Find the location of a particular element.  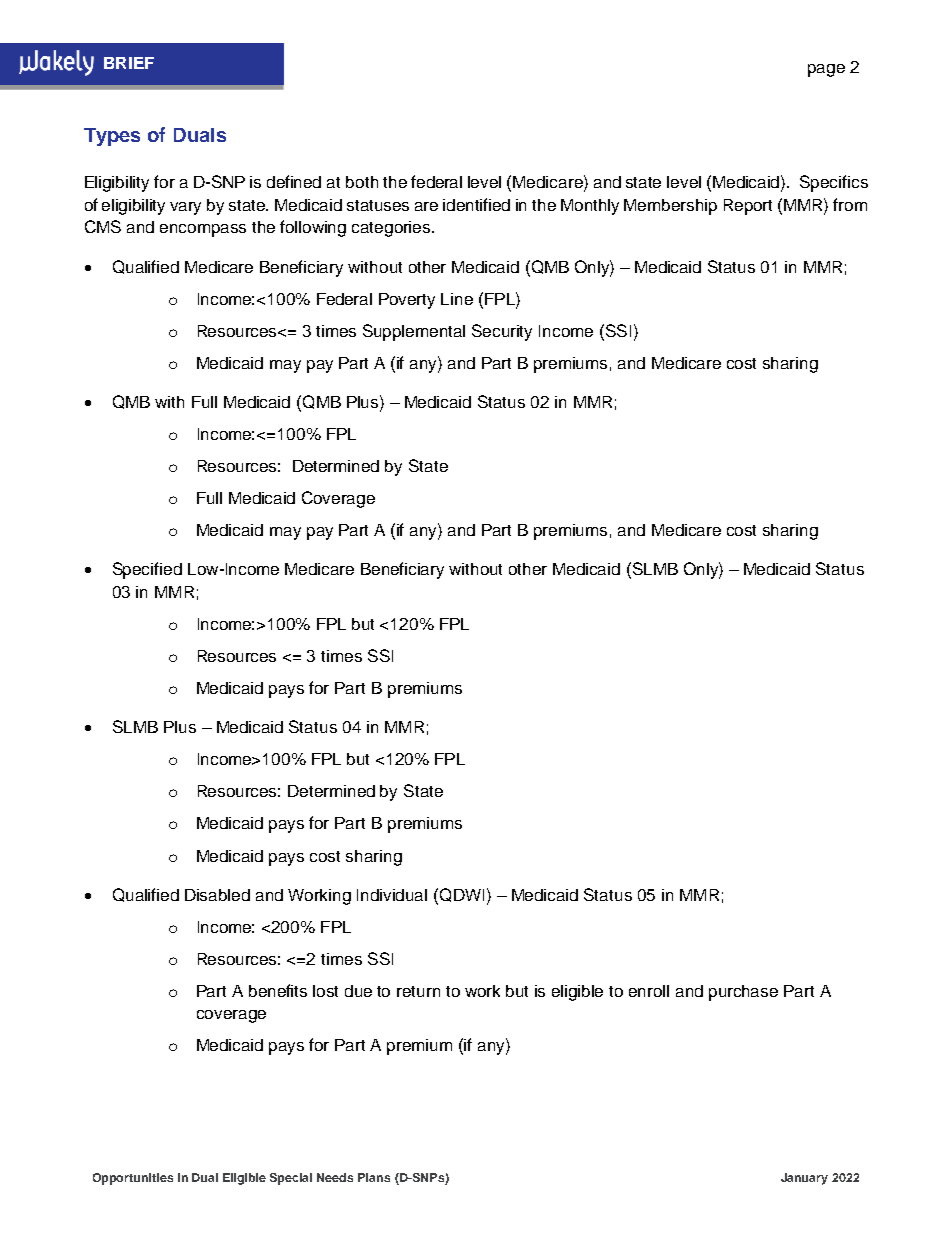

BRIEF is located at coordinates (129, 63).
